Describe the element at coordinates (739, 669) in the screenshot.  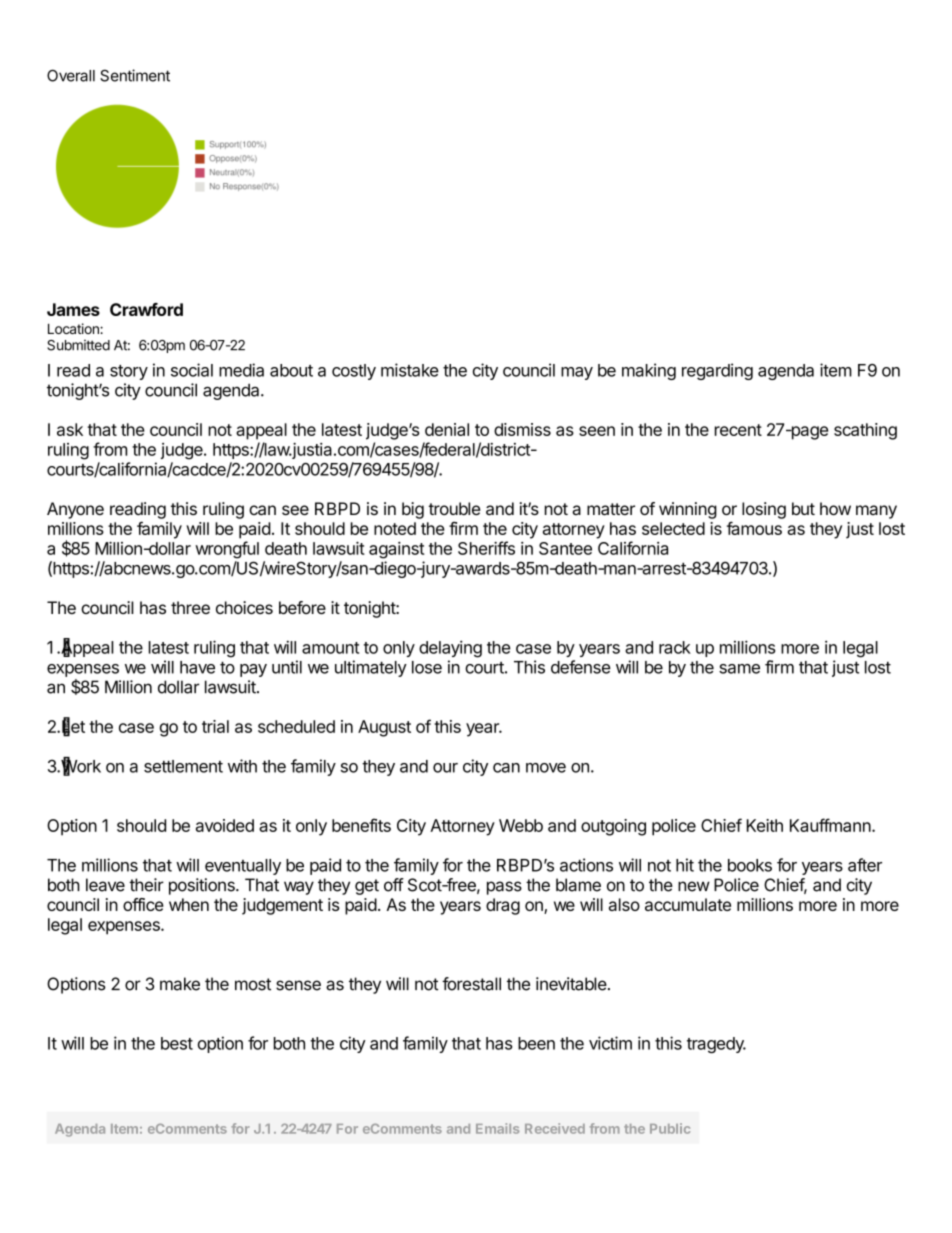
I see `same` at that location.
